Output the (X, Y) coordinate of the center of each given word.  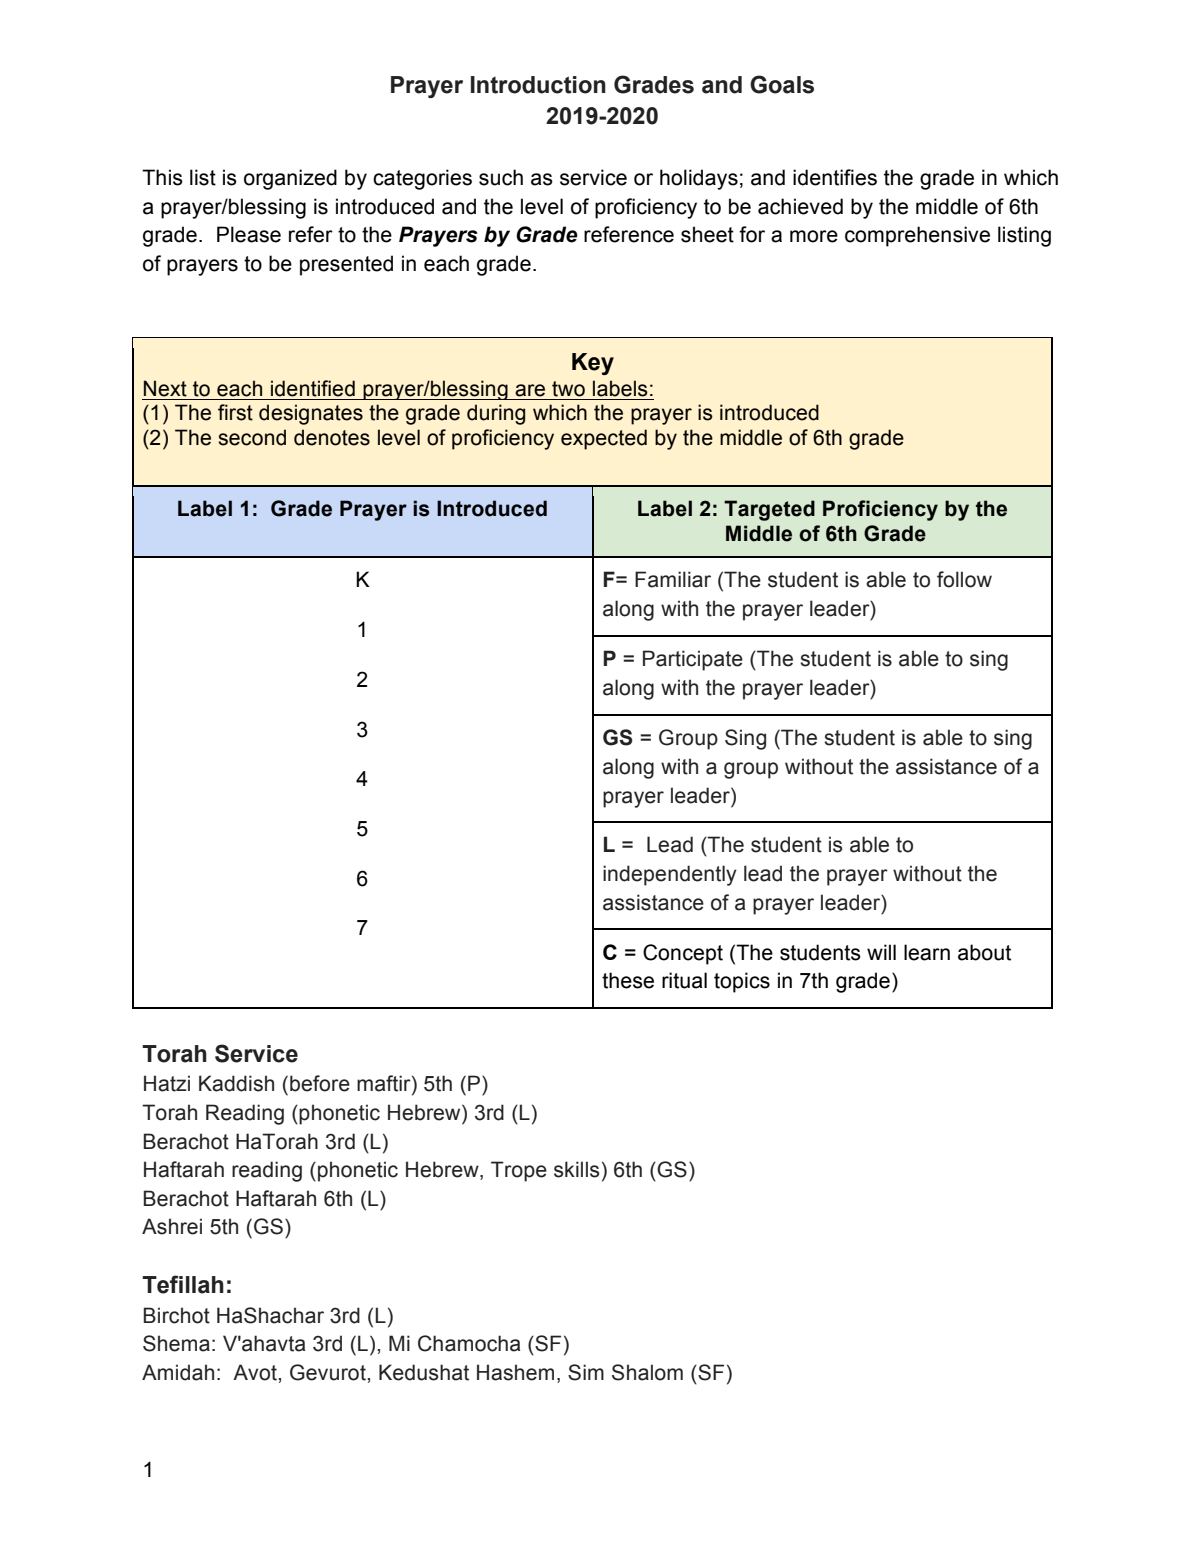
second (252, 437)
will (881, 952)
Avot (256, 1372)
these (628, 980)
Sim (586, 1372)
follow (964, 579)
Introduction (538, 85)
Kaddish (236, 1083)
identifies (835, 177)
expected (604, 439)
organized (290, 179)
